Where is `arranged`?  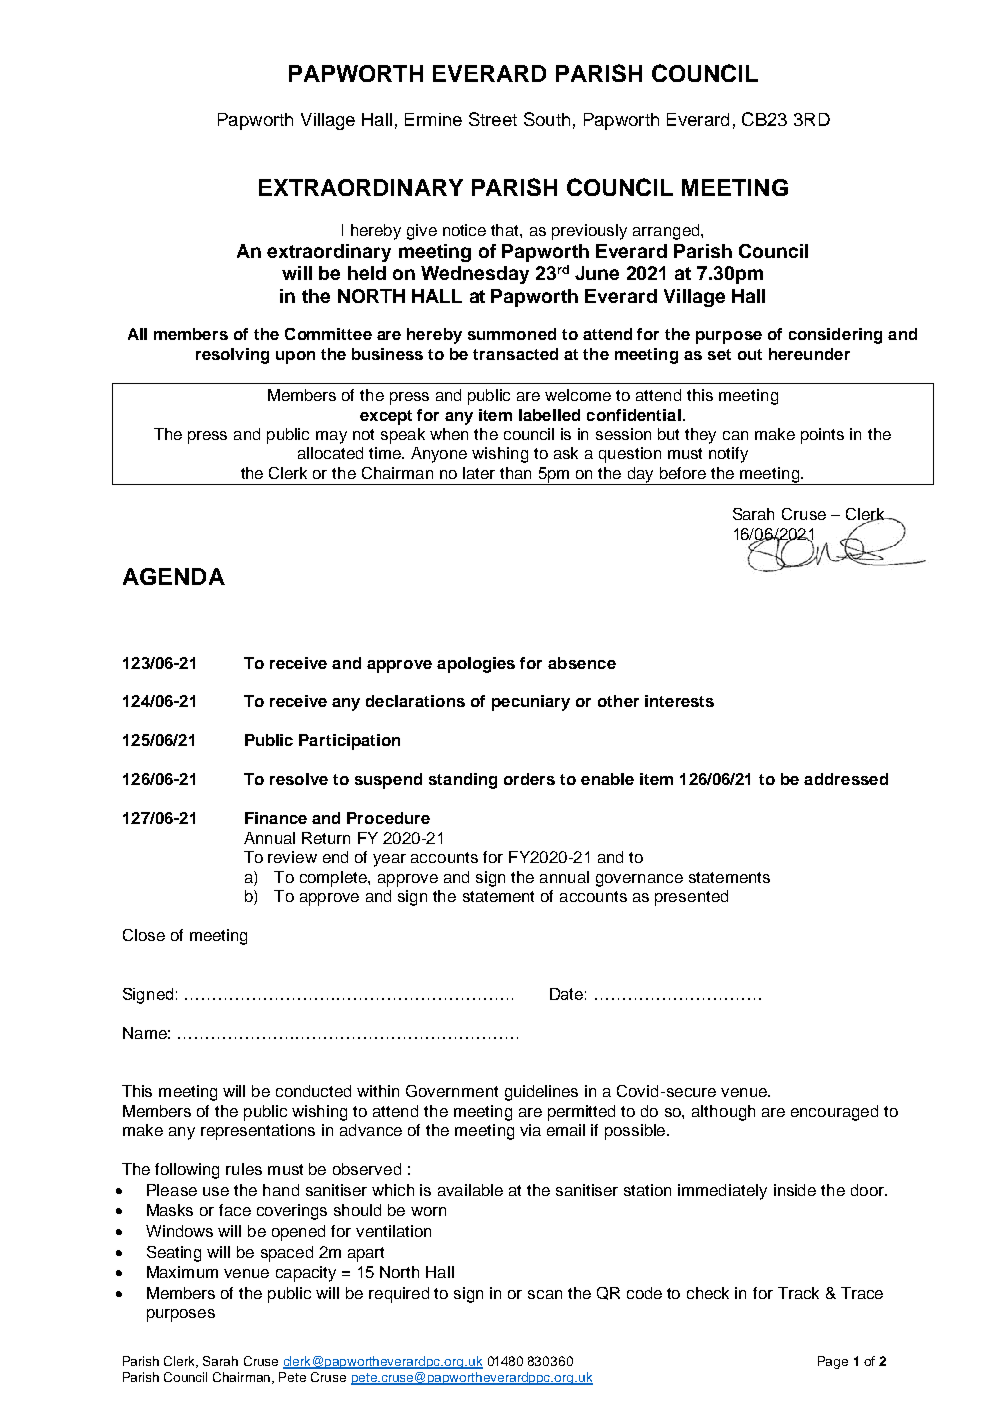
arranged is located at coordinates (667, 232).
